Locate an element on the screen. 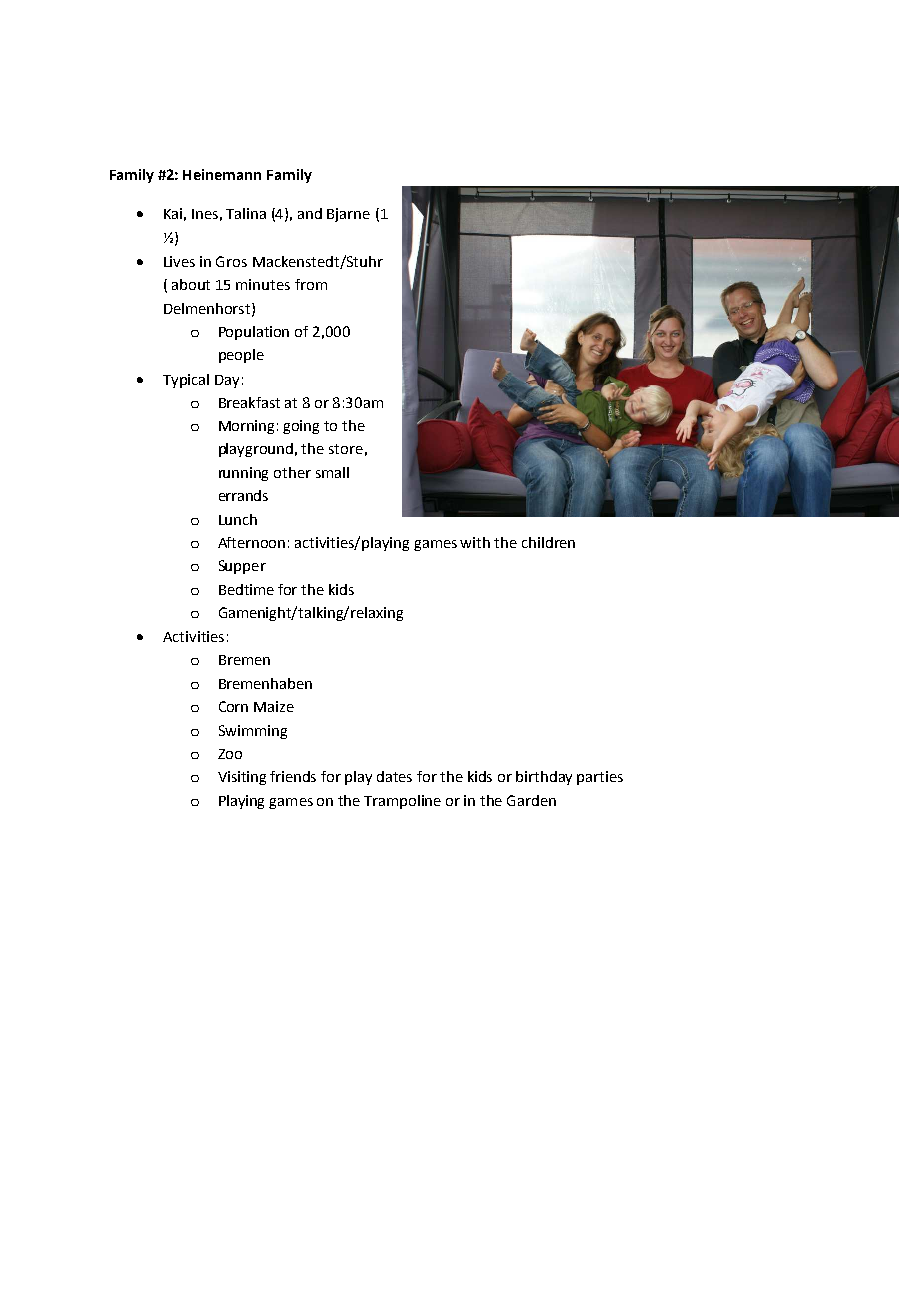 This screenshot has height=1308, width=924. Bjarne is located at coordinates (348, 215).
